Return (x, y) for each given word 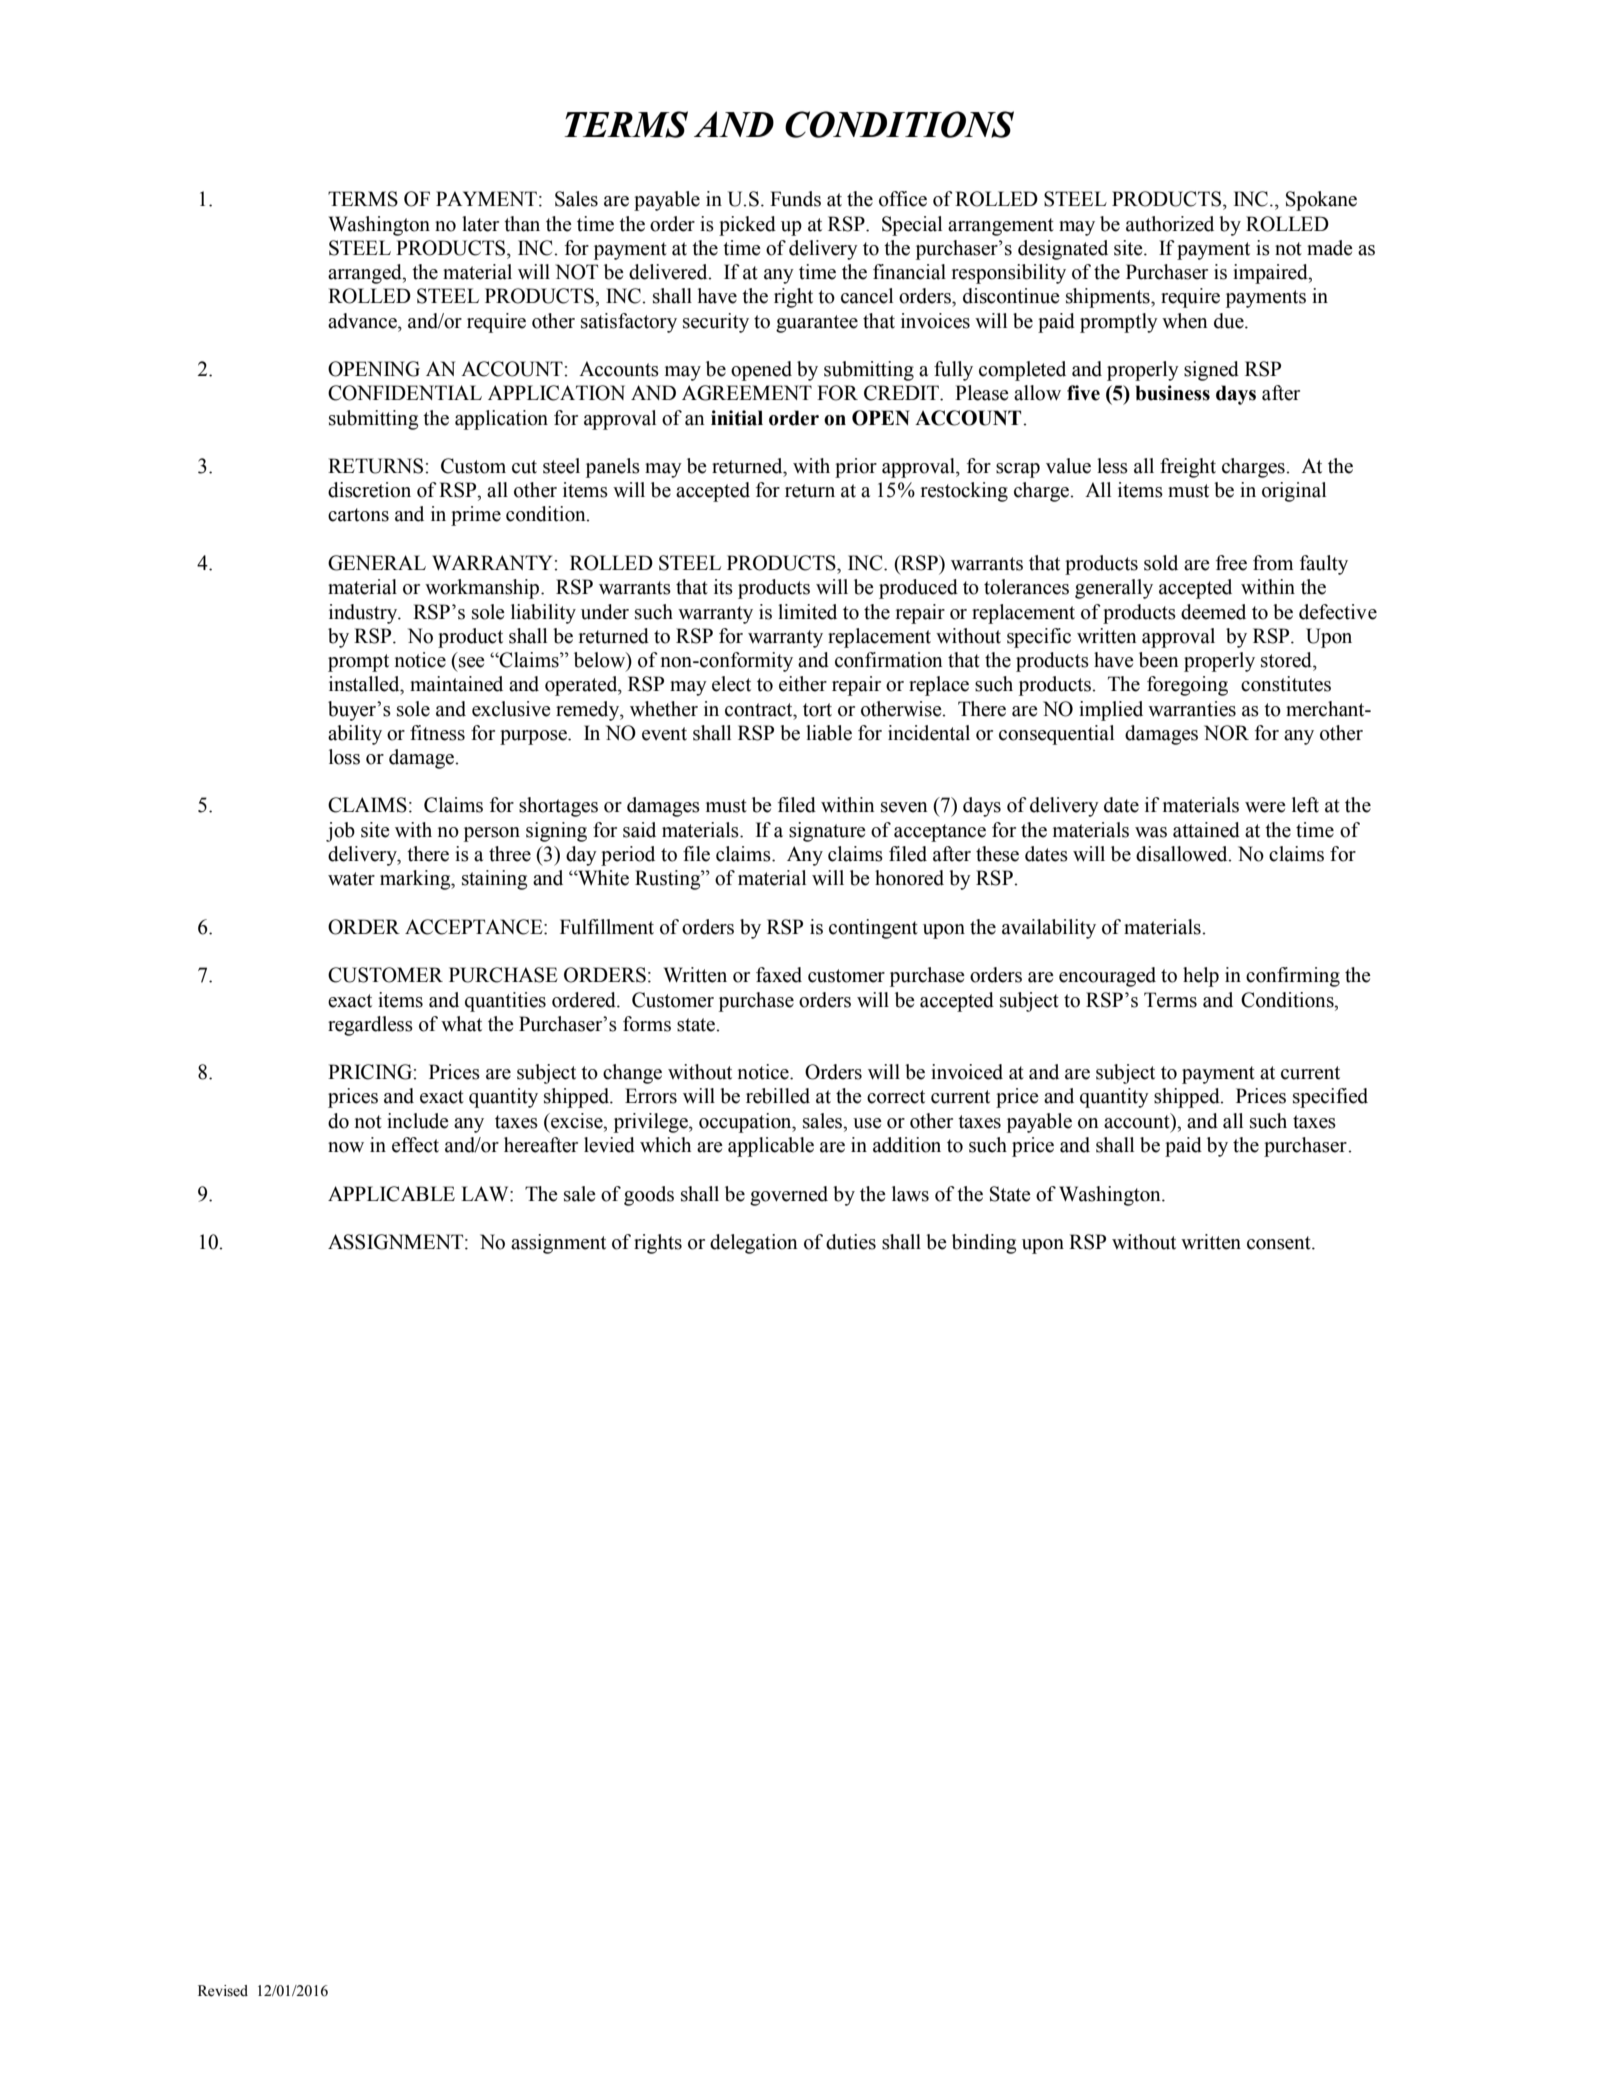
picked (747, 226)
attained (1206, 830)
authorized (1170, 224)
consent (1280, 1243)
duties (851, 1242)
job (340, 832)
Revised (223, 1991)
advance (363, 321)
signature (827, 832)
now (346, 1147)
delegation (754, 1244)
